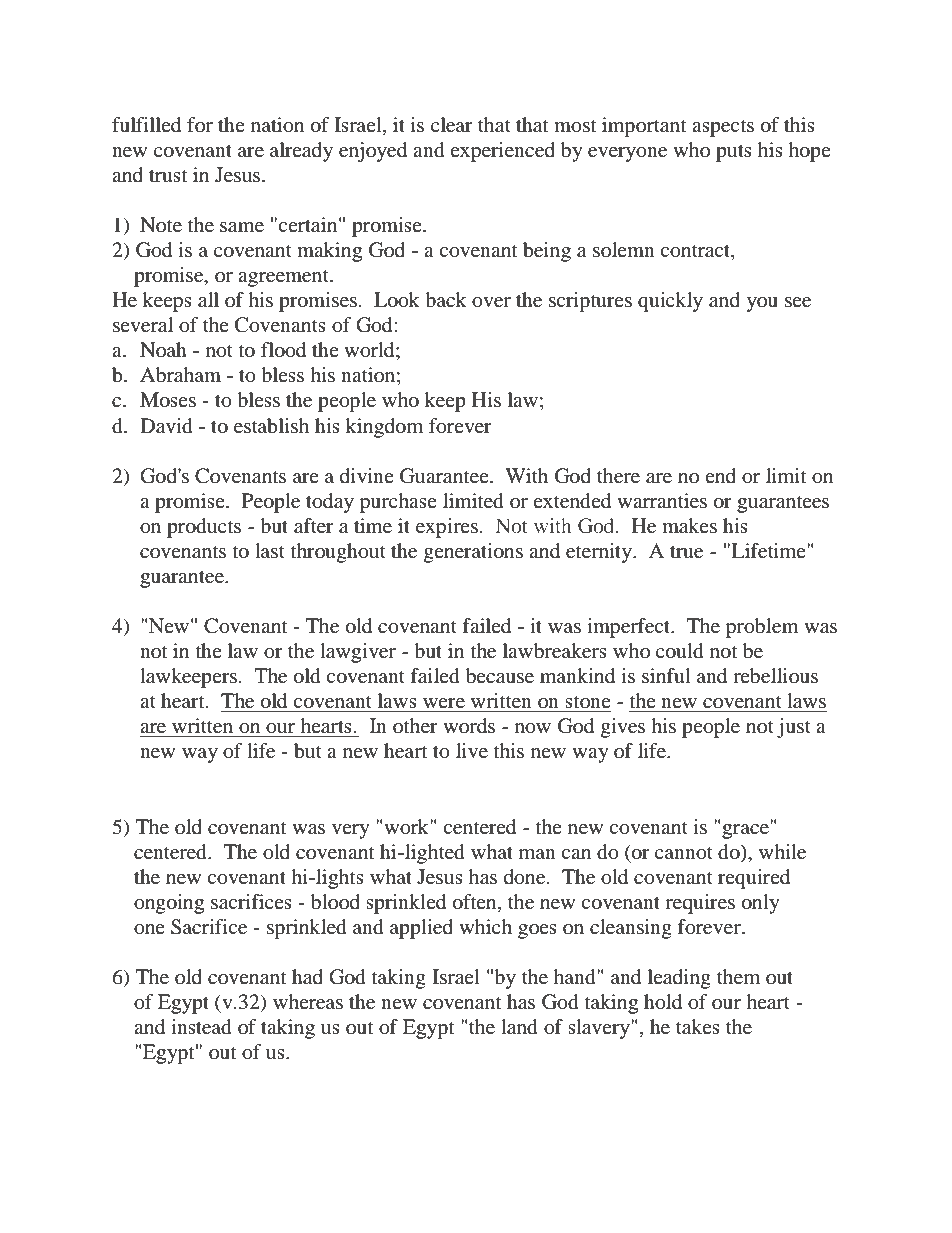 This document has width=952, height=1233. What do you see at coordinates (519, 1027) in the document?
I see `land` at bounding box center [519, 1027].
